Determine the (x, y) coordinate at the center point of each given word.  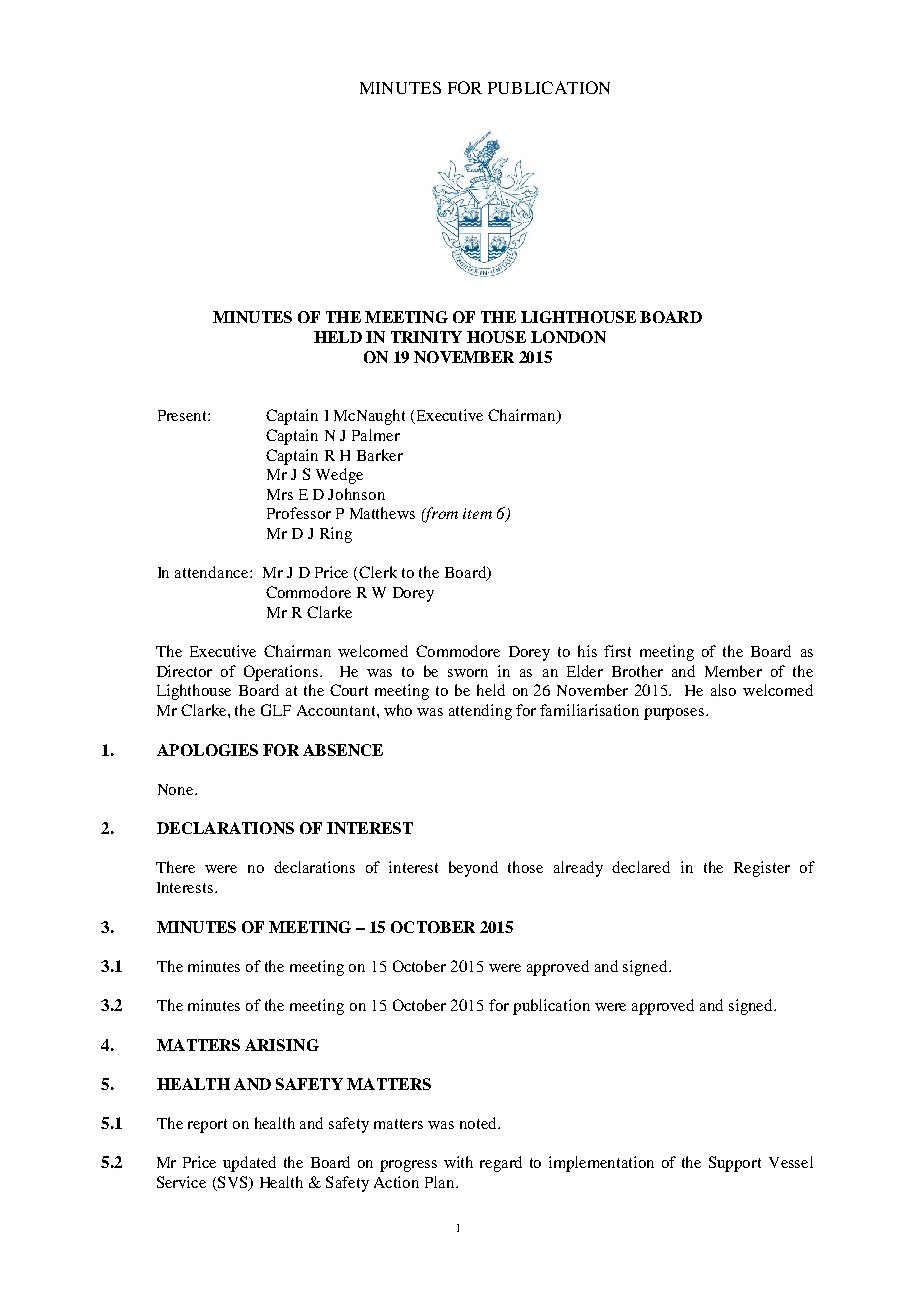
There (175, 867)
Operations (281, 673)
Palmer (376, 435)
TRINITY (426, 337)
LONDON (568, 337)
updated (249, 1164)
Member (733, 671)
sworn (468, 673)
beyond (473, 869)
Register (762, 869)
